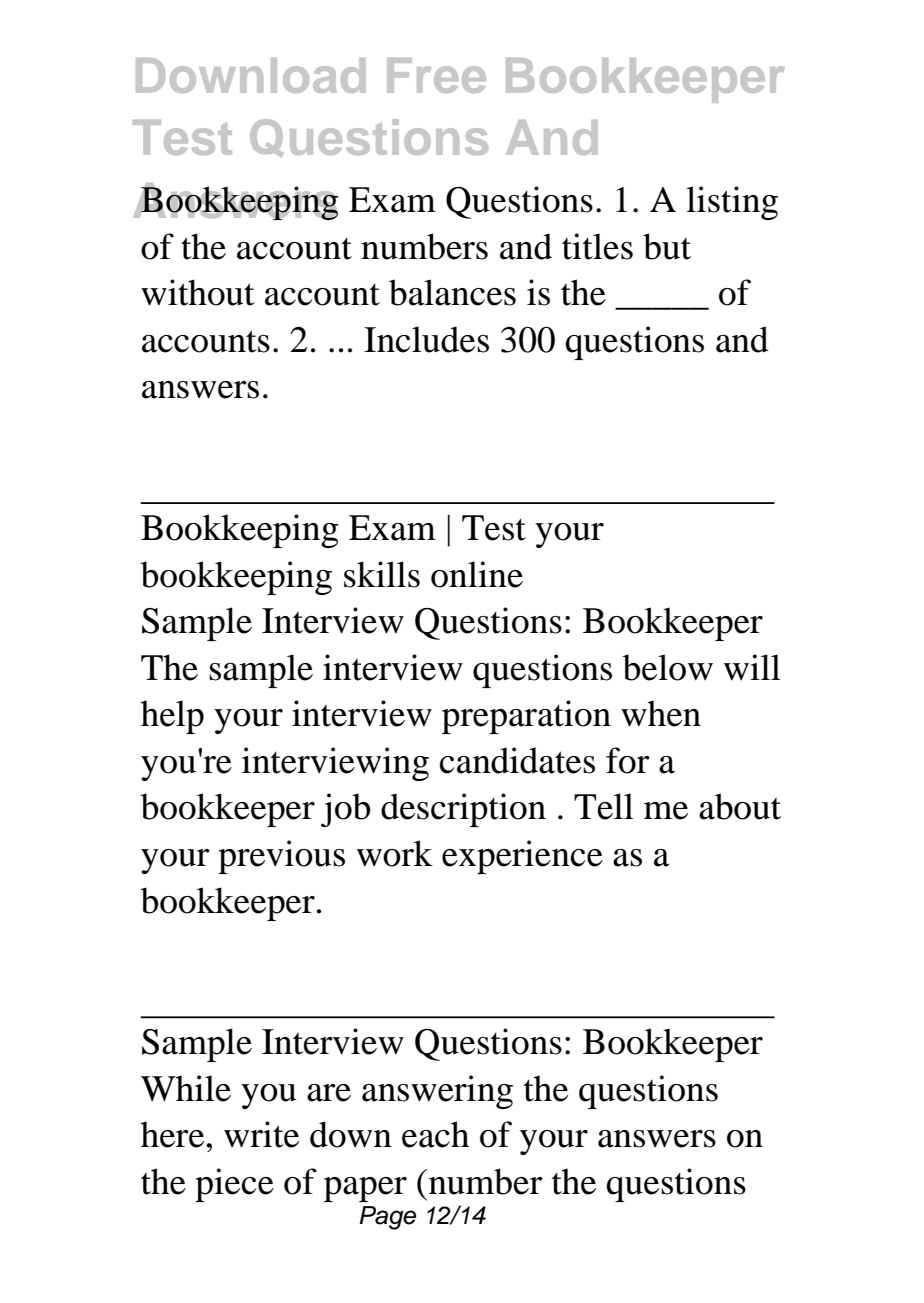 This screenshot has height=1303, width=924. I want to click on help, so click(172, 717).
